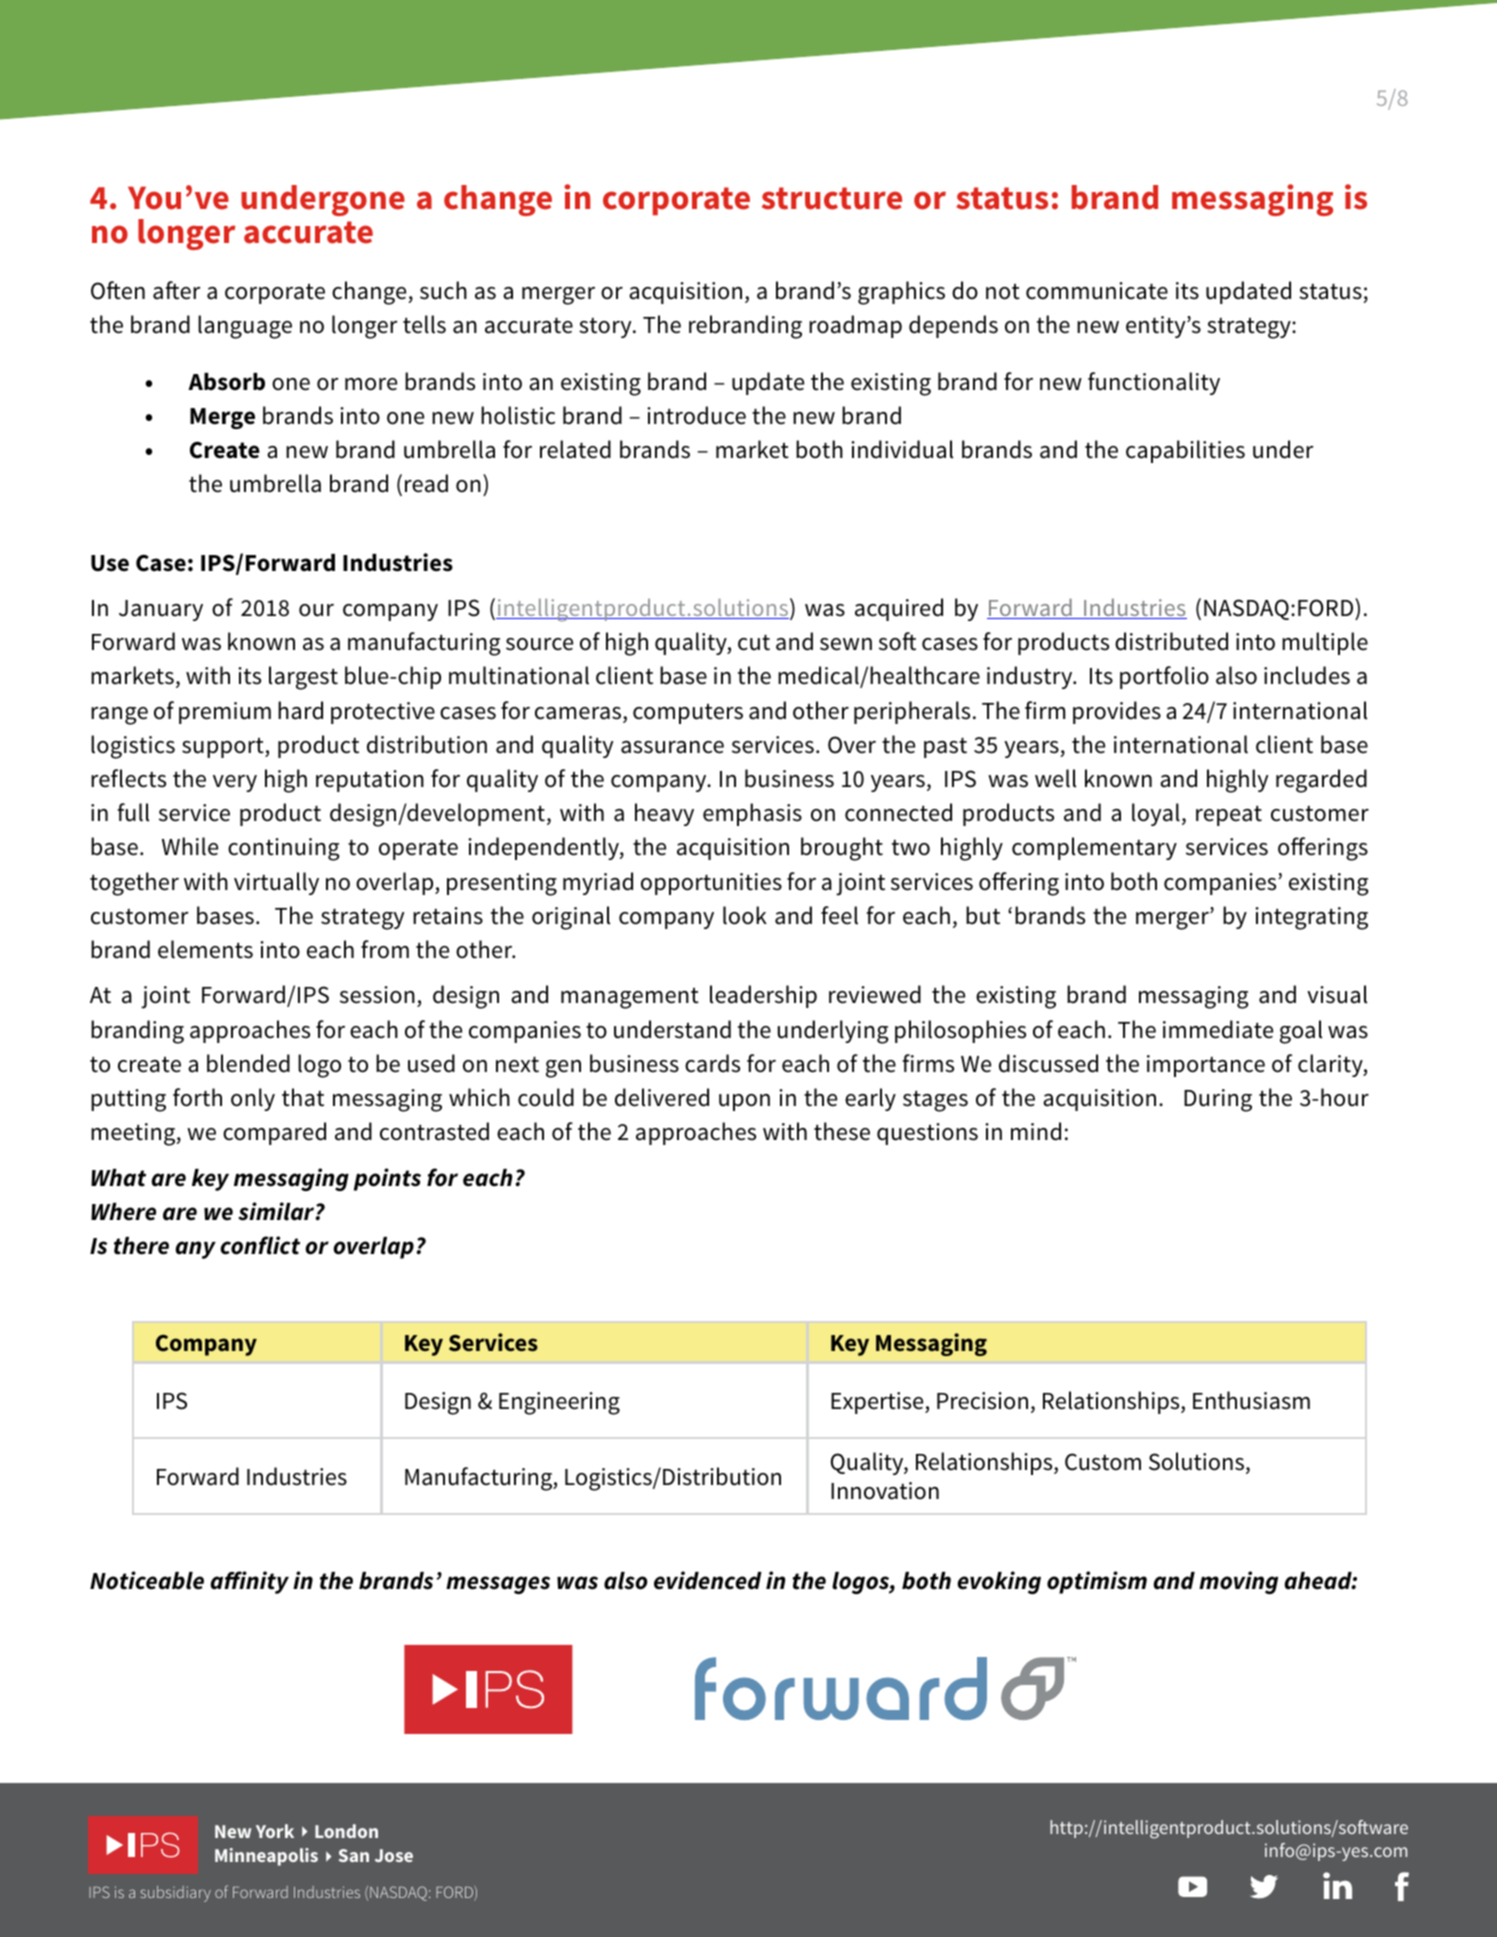 Image resolution: width=1497 pixels, height=1937 pixels. Describe the element at coordinates (394, 1855) in the document. I see `Jose` at that location.
